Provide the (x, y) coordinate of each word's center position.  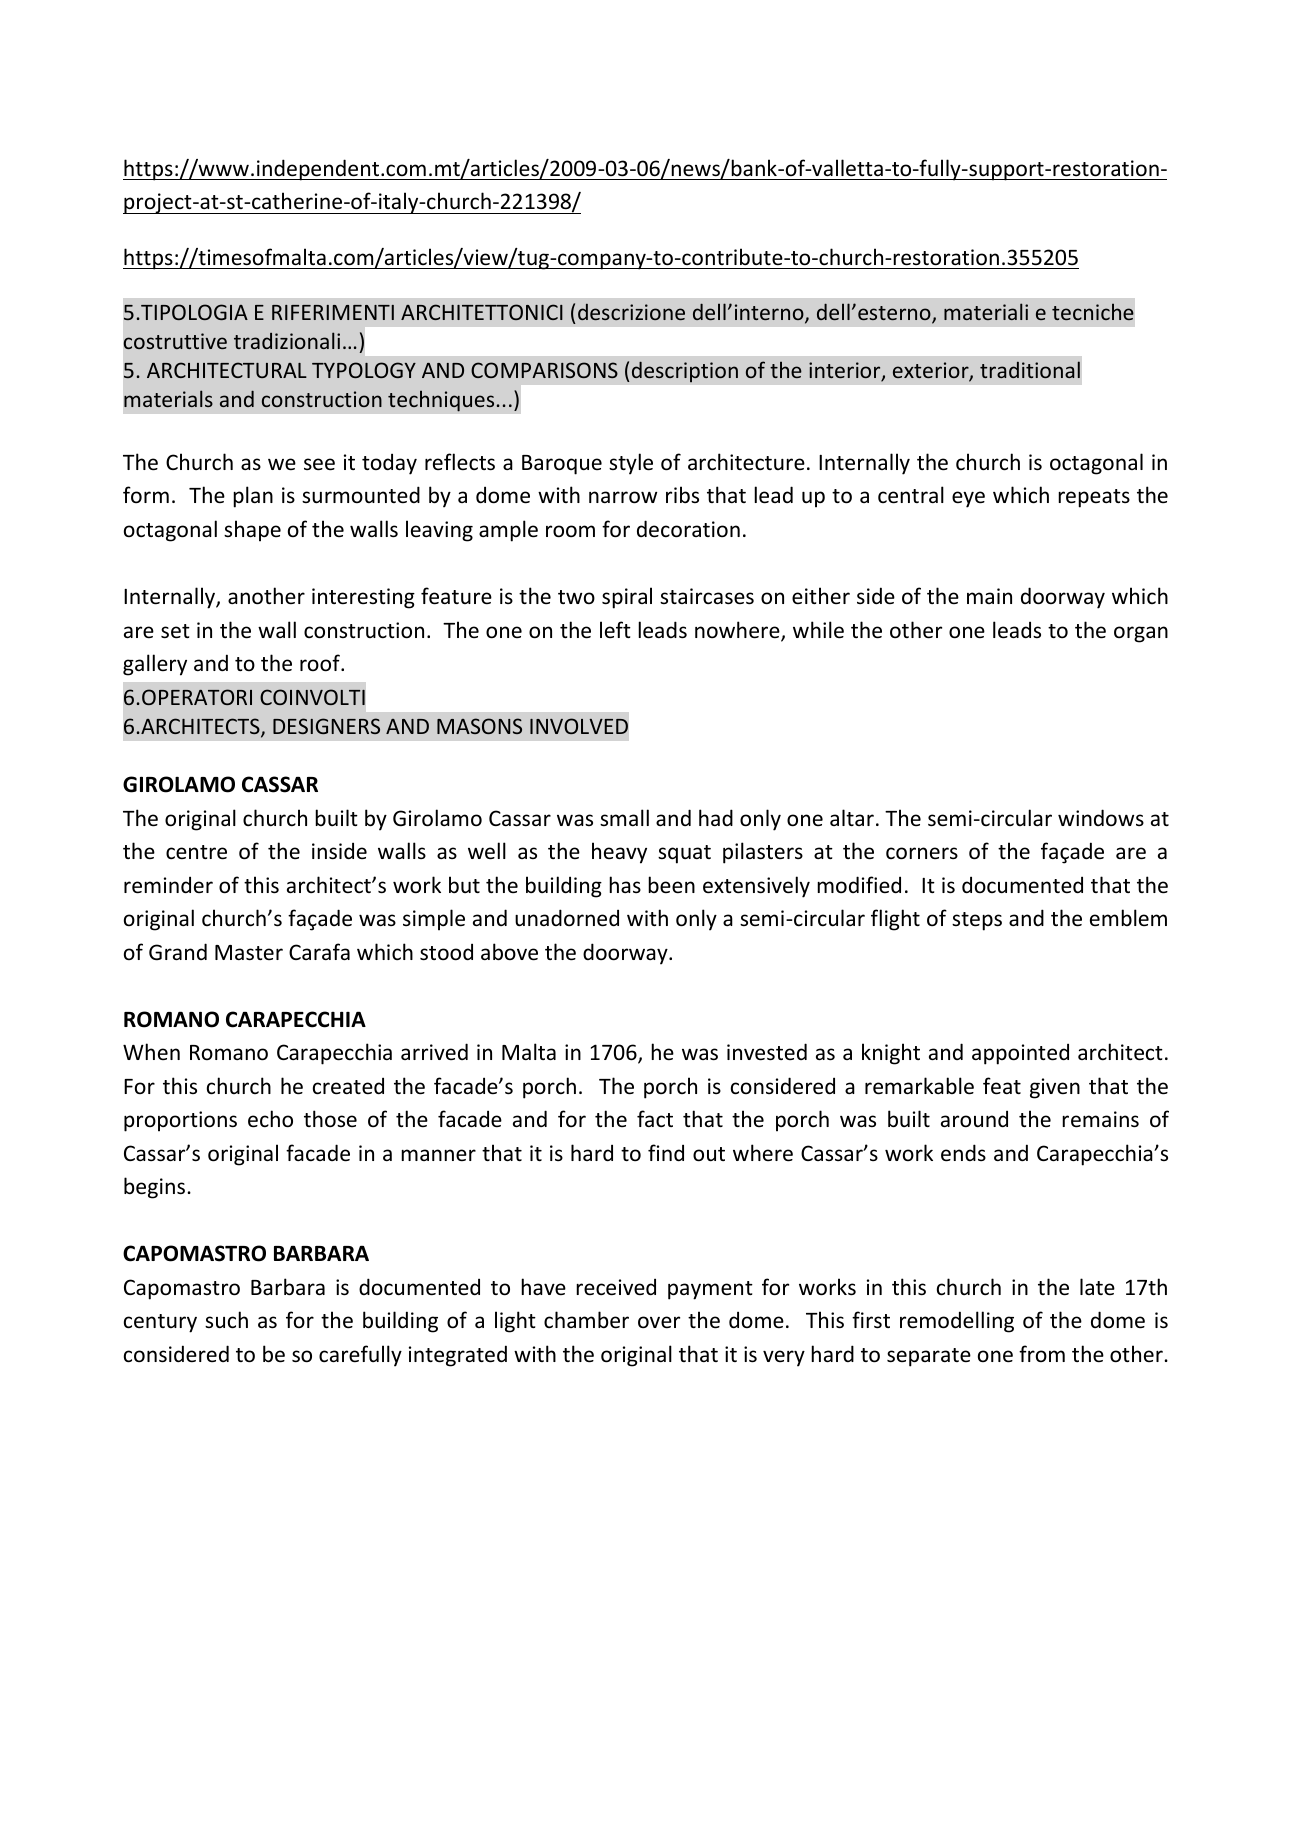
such (226, 1320)
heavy (619, 853)
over (659, 1322)
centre (196, 852)
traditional (1030, 369)
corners (922, 853)
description (685, 372)
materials (168, 398)
